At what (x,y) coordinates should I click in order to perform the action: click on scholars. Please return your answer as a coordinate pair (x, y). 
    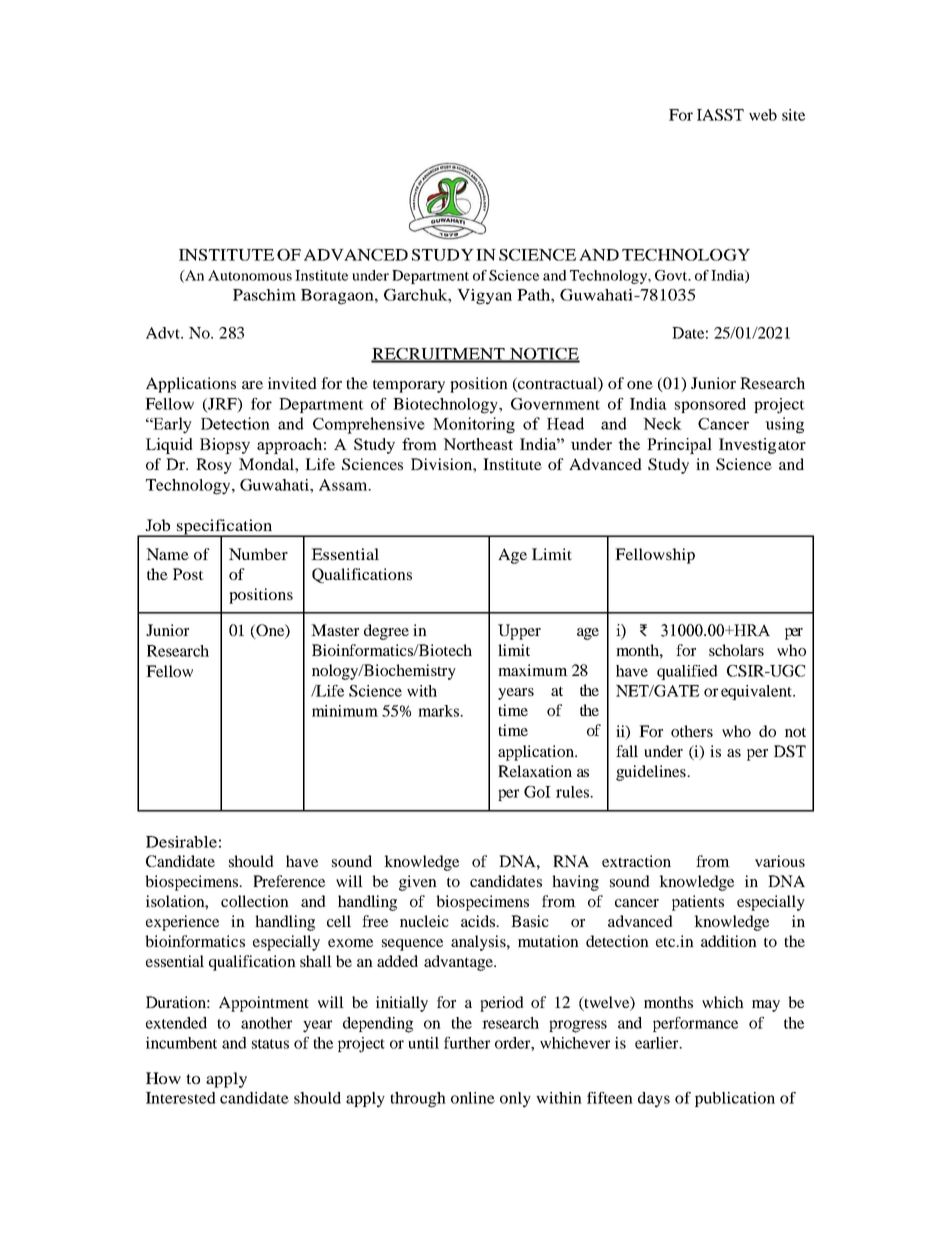
    Looking at the image, I should click on (736, 650).
